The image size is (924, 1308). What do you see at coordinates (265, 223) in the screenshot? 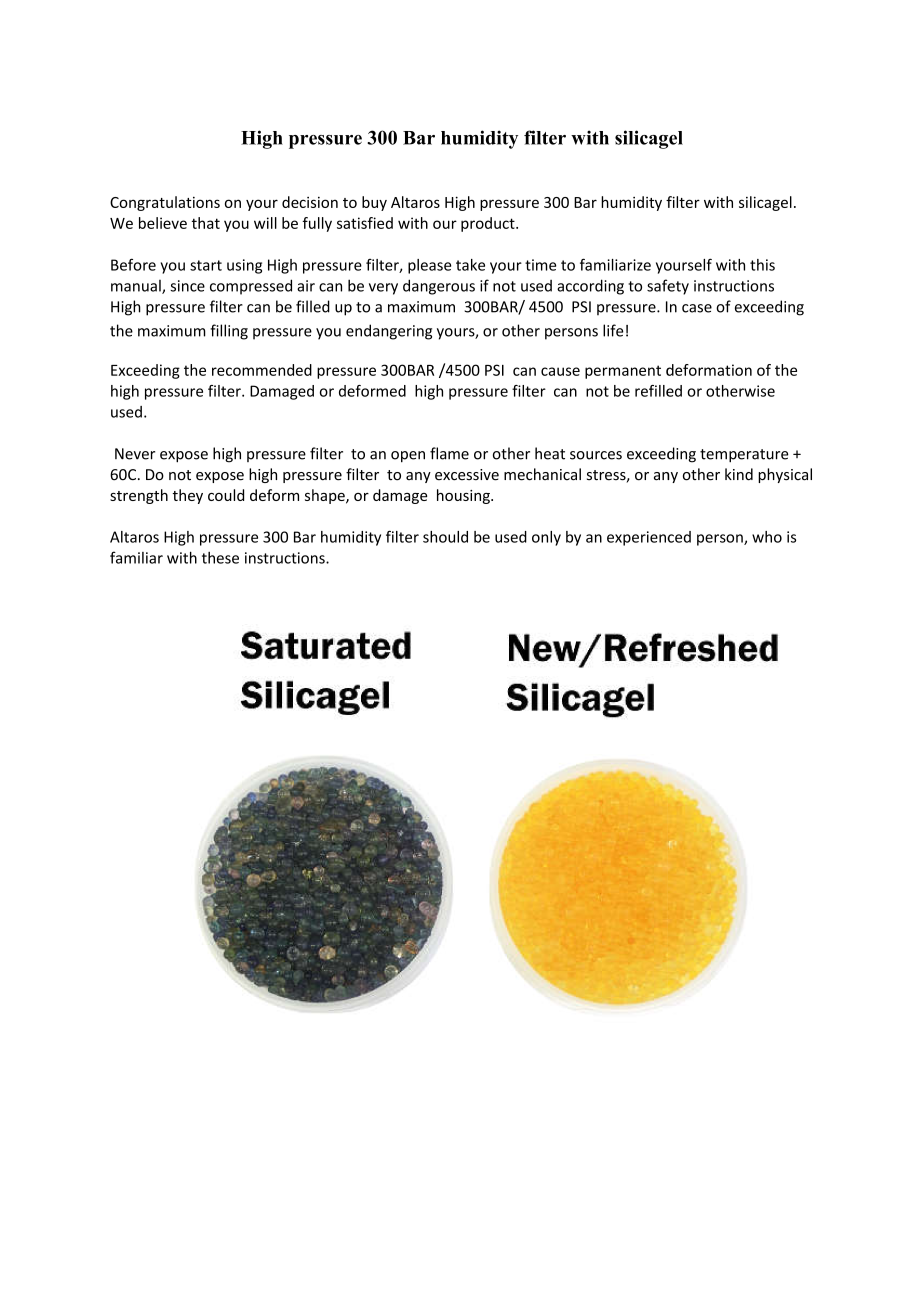
I see `will` at bounding box center [265, 223].
